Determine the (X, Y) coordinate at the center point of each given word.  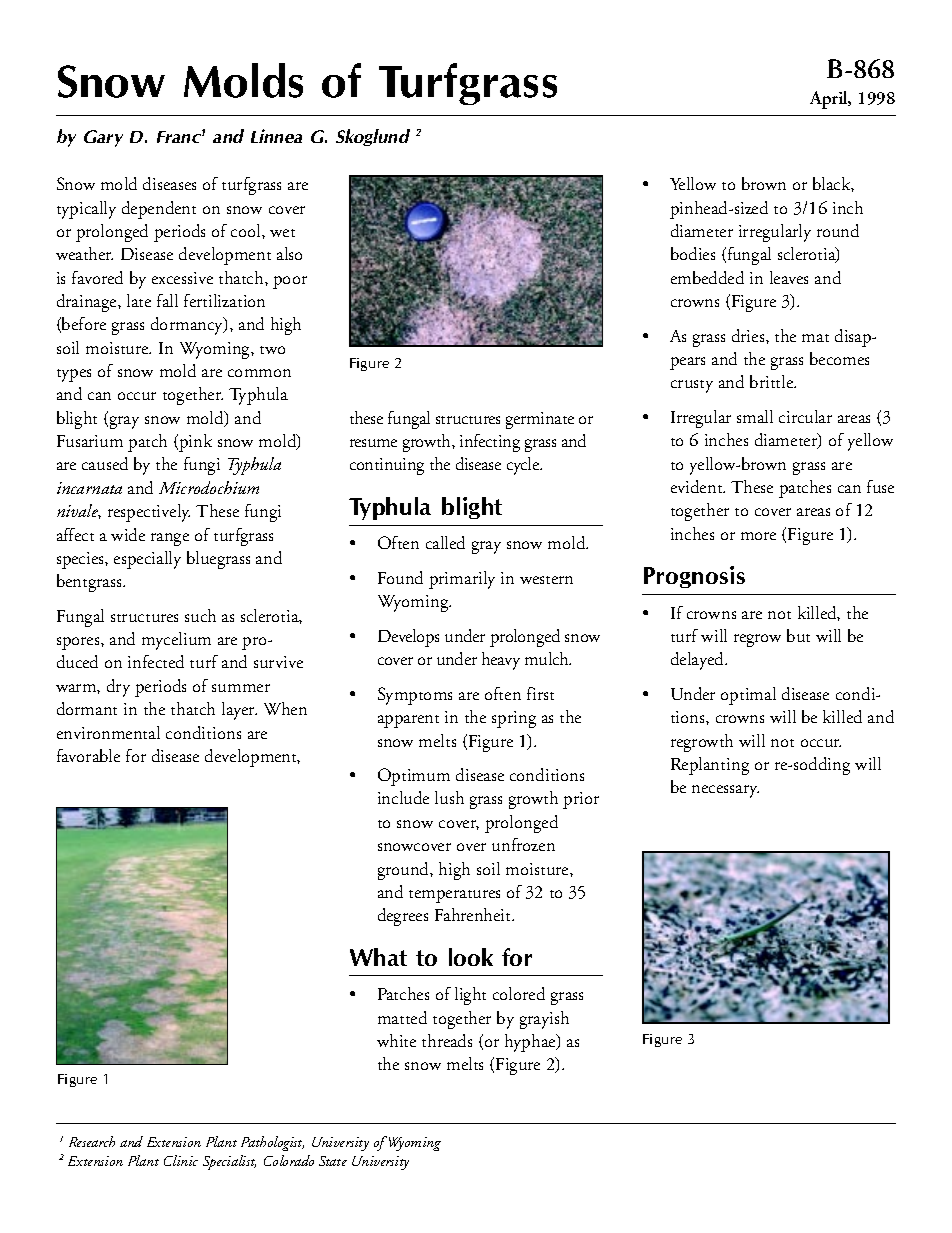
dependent (159, 210)
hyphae (531, 1043)
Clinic (181, 1160)
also (289, 253)
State (333, 1161)
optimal (748, 696)
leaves (789, 277)
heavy (501, 661)
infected (156, 661)
